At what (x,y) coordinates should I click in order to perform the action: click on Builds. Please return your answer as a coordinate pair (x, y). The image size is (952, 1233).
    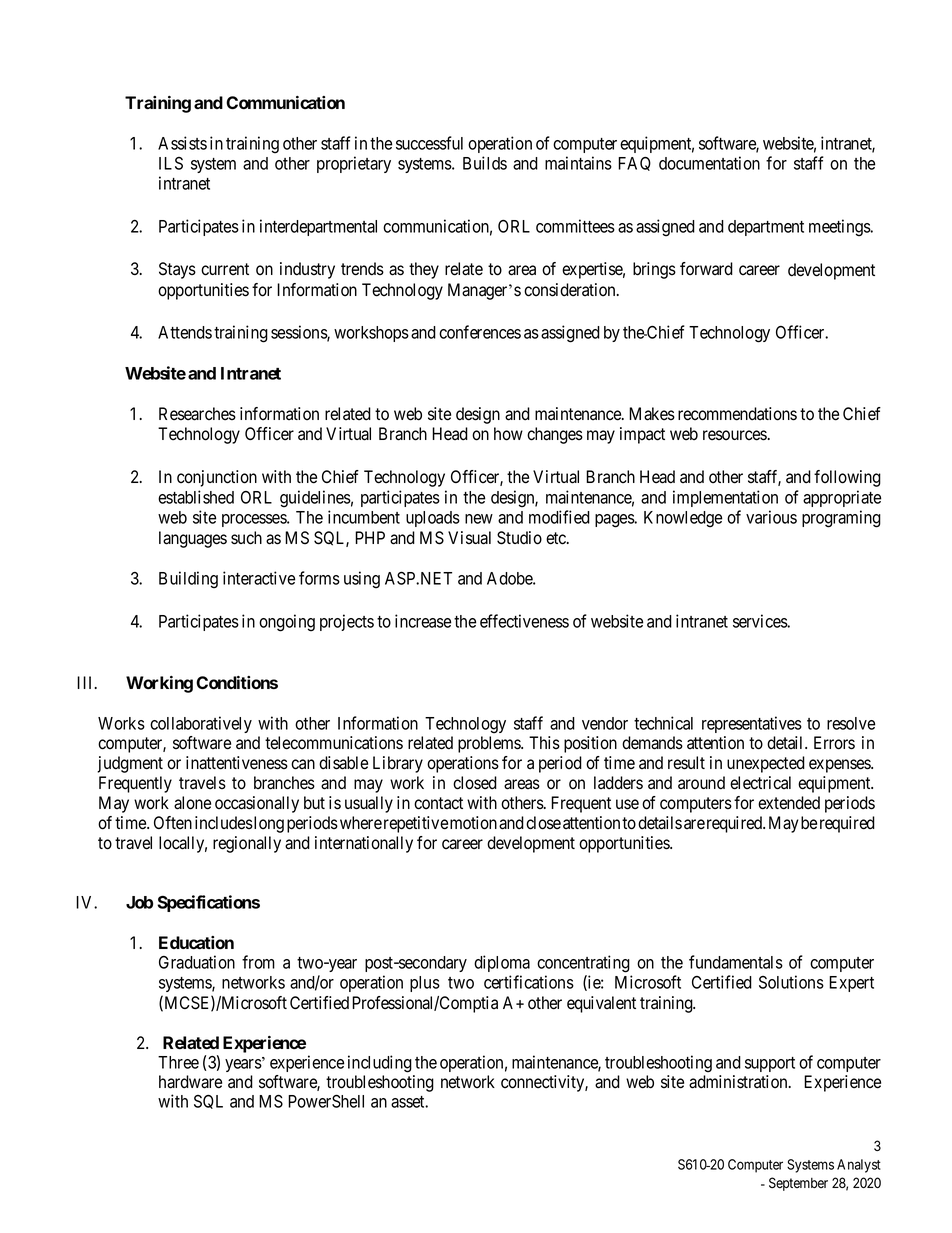
    Looking at the image, I should click on (485, 163).
